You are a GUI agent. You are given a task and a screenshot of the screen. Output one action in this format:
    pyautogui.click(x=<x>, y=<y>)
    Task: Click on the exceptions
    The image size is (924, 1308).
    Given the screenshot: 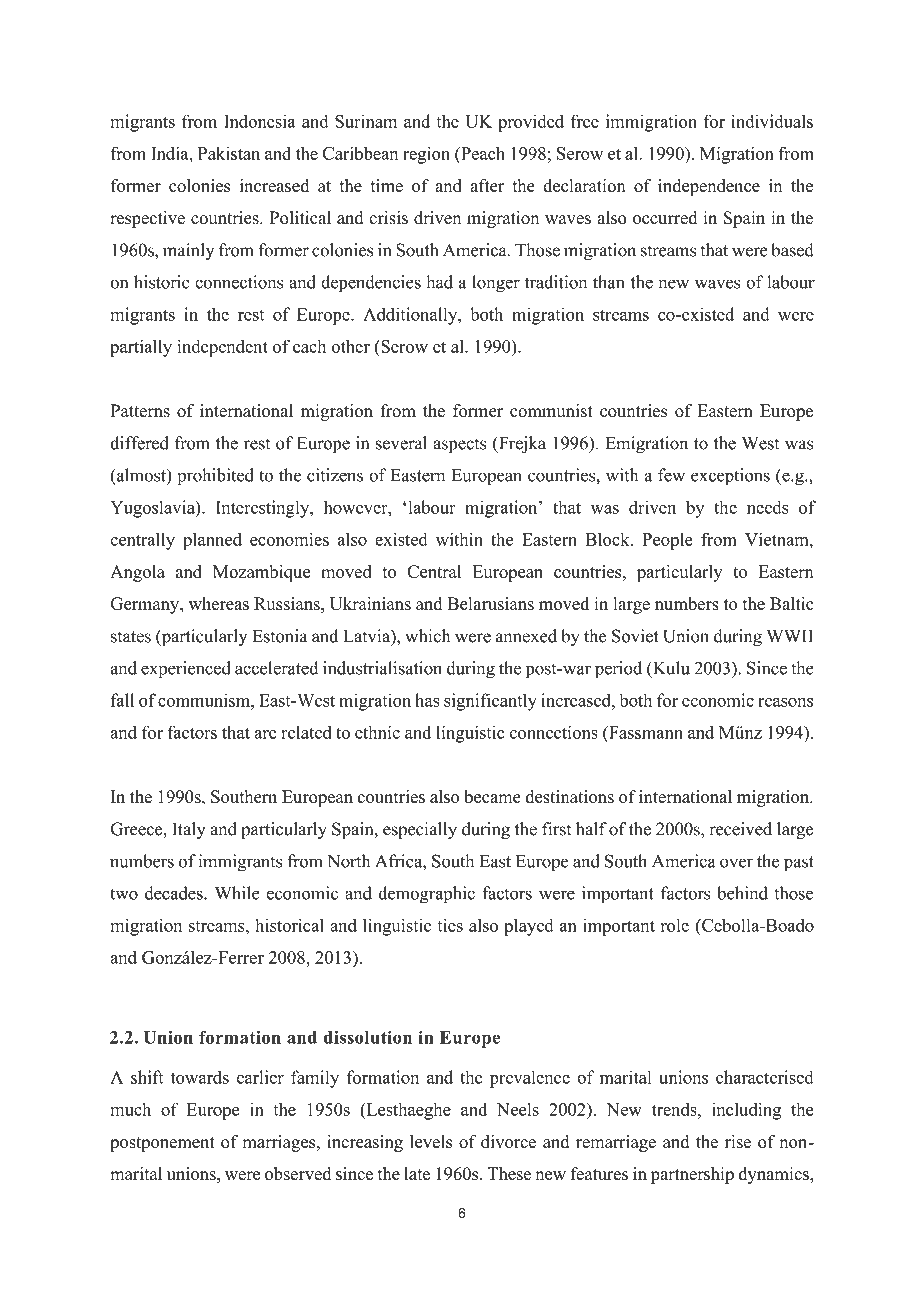 What is the action you would take?
    pyautogui.click(x=730, y=477)
